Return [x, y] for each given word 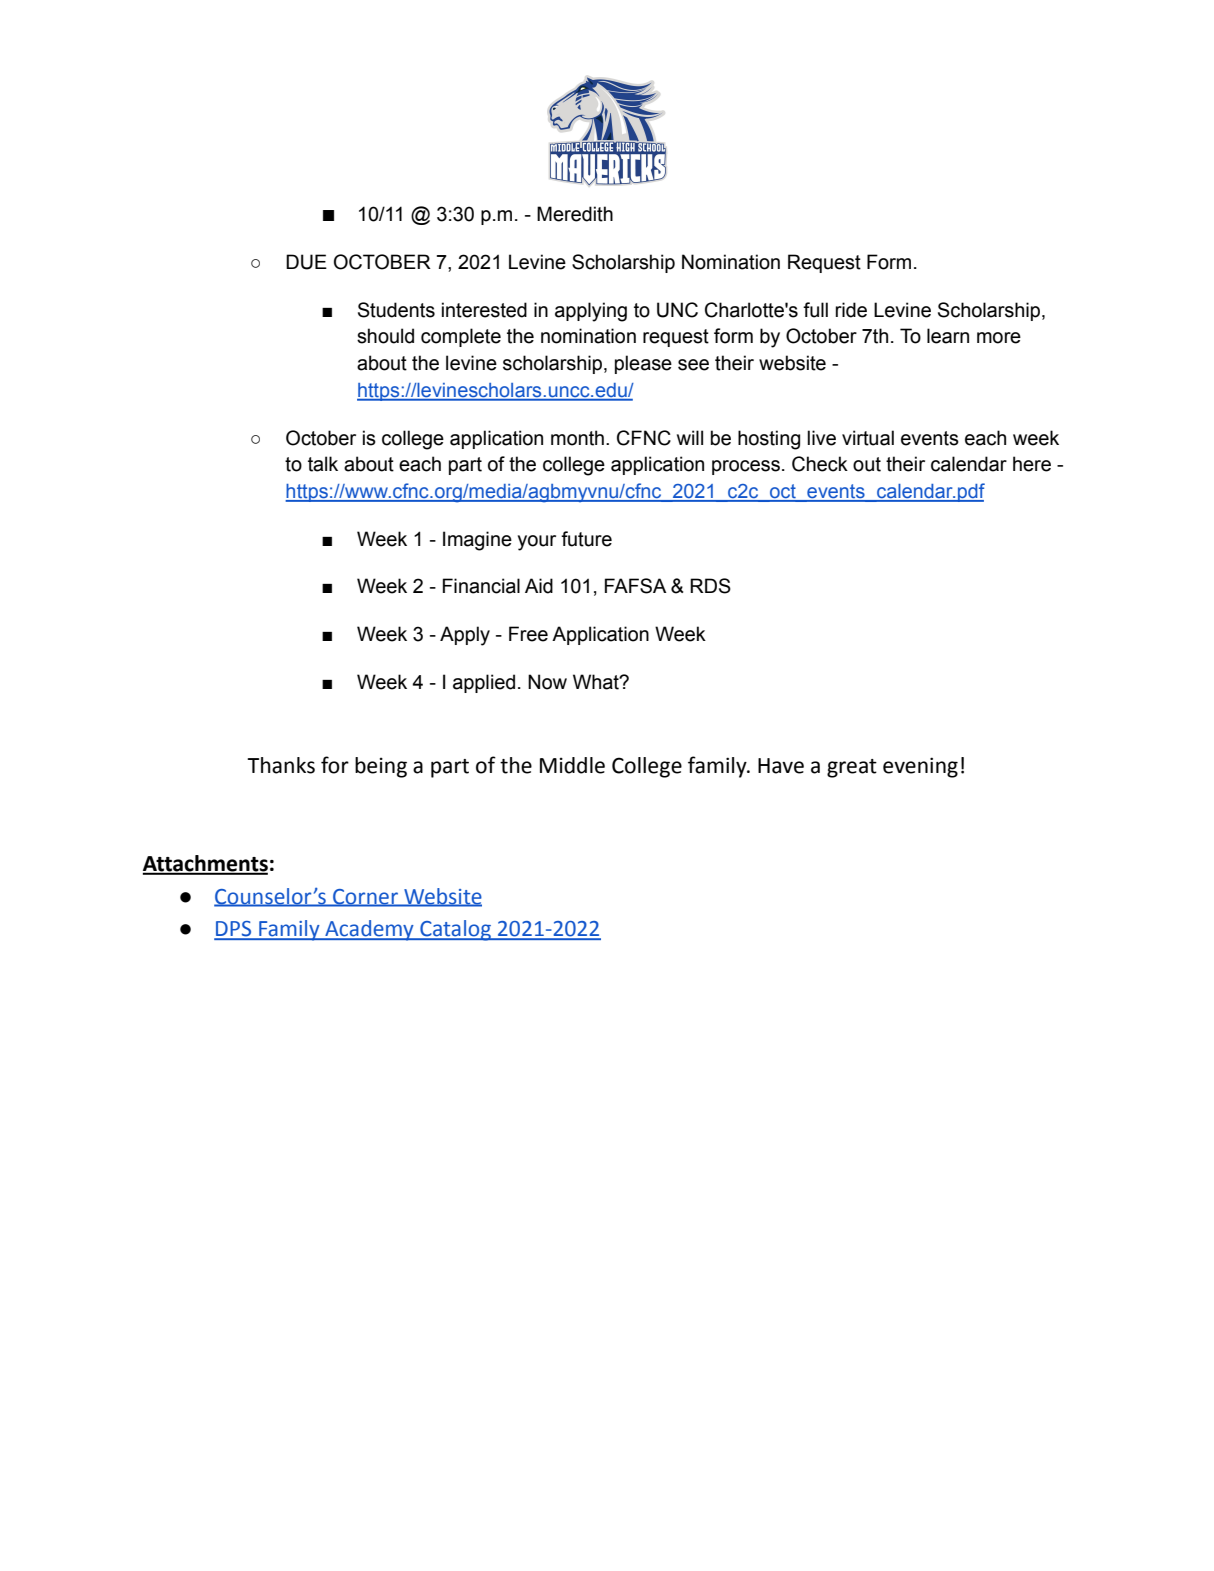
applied [484, 683]
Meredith [575, 214]
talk [323, 464]
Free [528, 634]
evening [920, 767]
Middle [572, 765]
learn [948, 336]
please [643, 364]
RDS [710, 586]
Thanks [281, 765]
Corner [365, 897]
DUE [306, 262]
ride [851, 310]
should [385, 336]
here [1032, 464]
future [586, 539]
